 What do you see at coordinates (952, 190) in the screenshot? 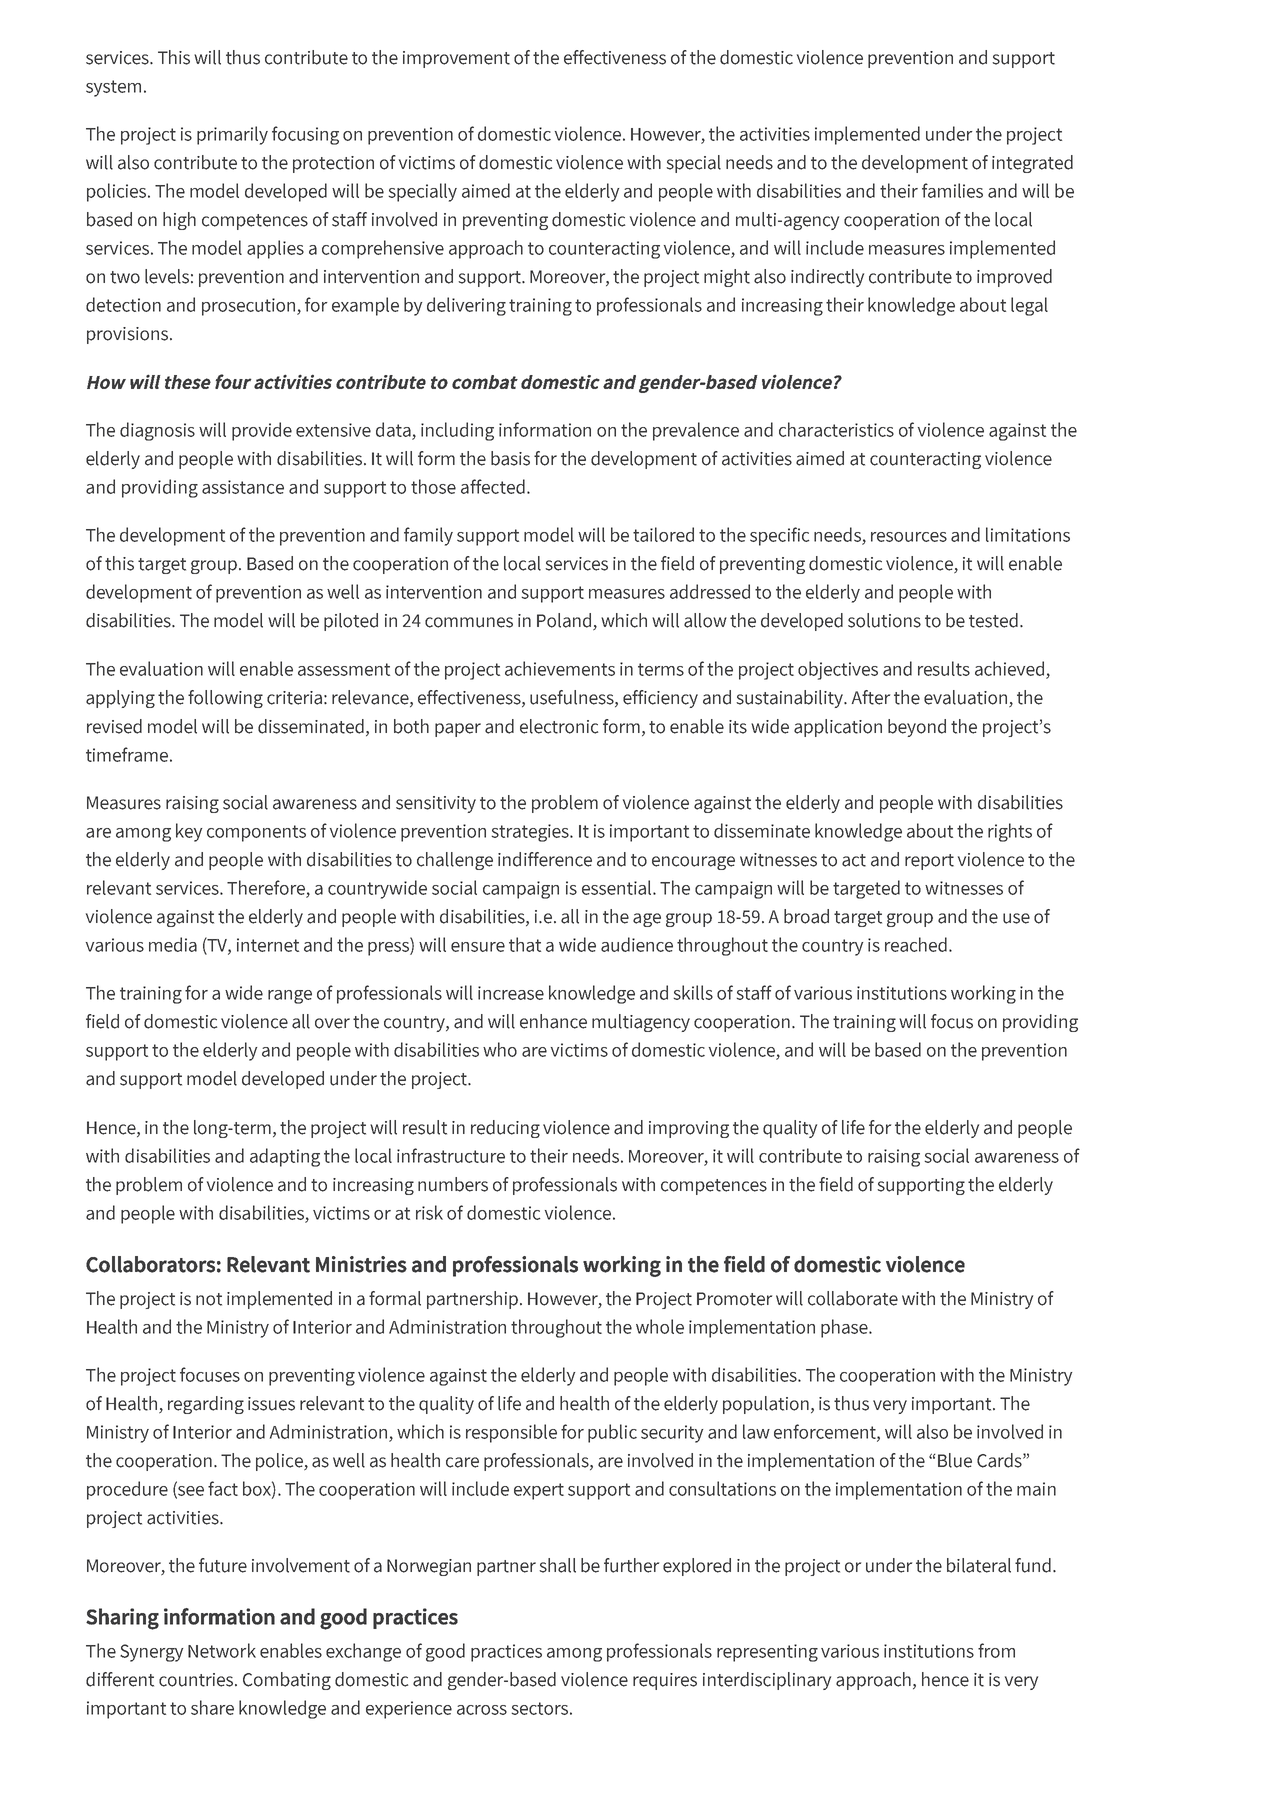
I see `families` at bounding box center [952, 190].
